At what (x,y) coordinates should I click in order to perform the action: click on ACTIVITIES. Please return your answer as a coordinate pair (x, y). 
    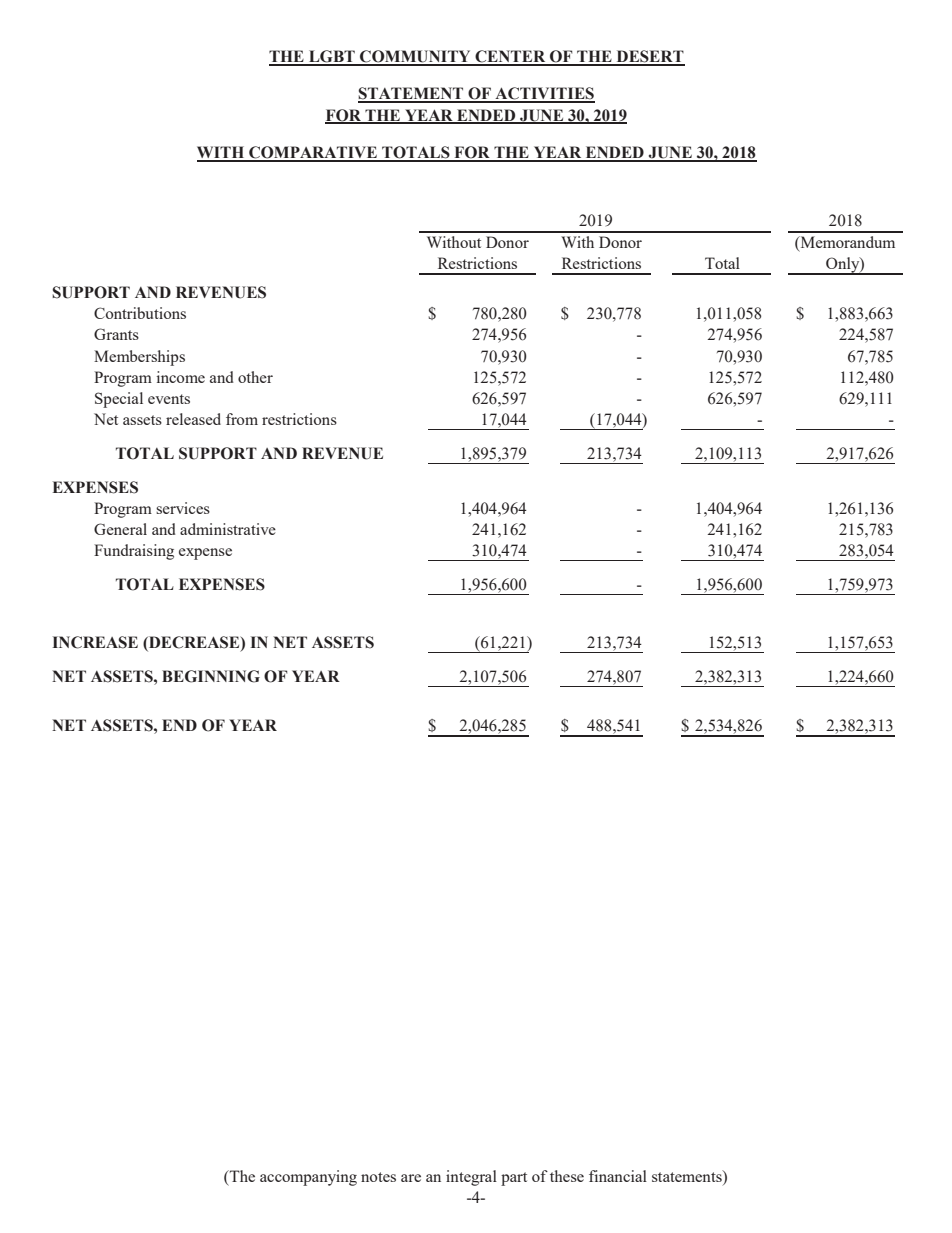
    Looking at the image, I should click on (544, 94).
